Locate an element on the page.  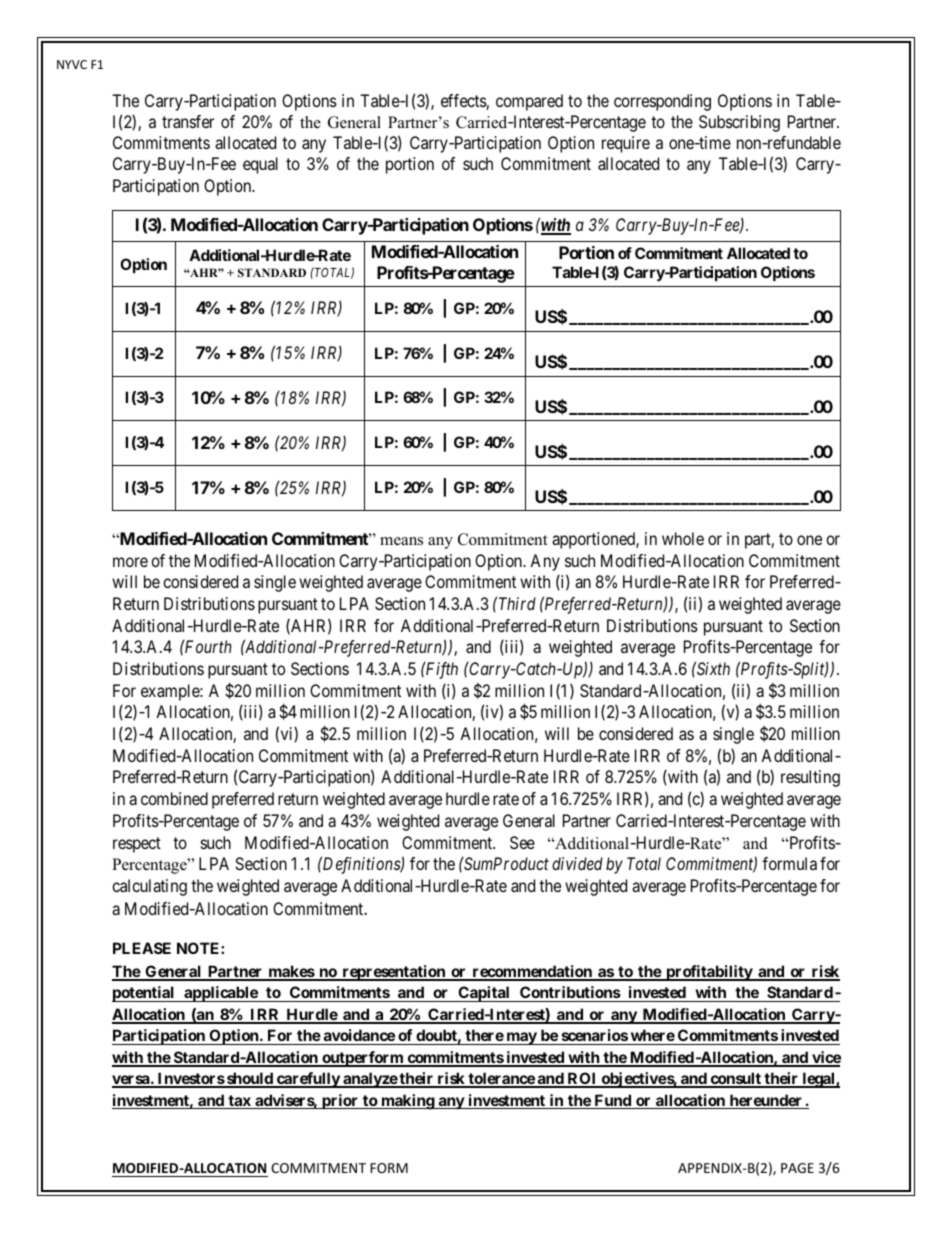
compared is located at coordinates (529, 102).
